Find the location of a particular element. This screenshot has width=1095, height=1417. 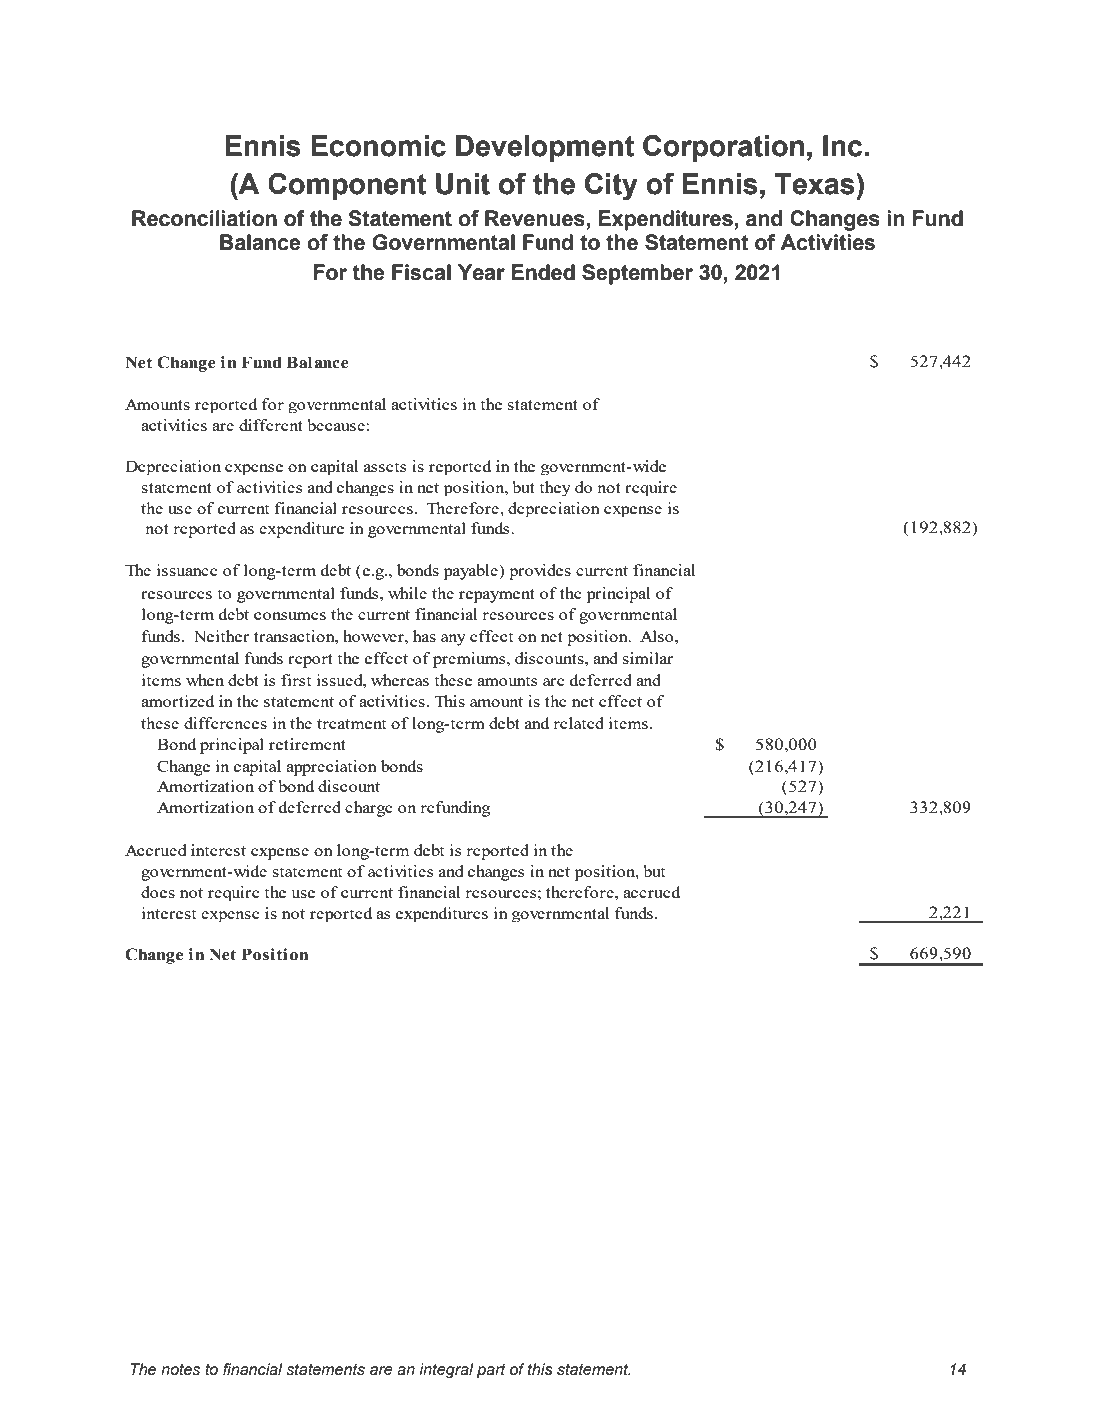

different is located at coordinates (271, 425).
